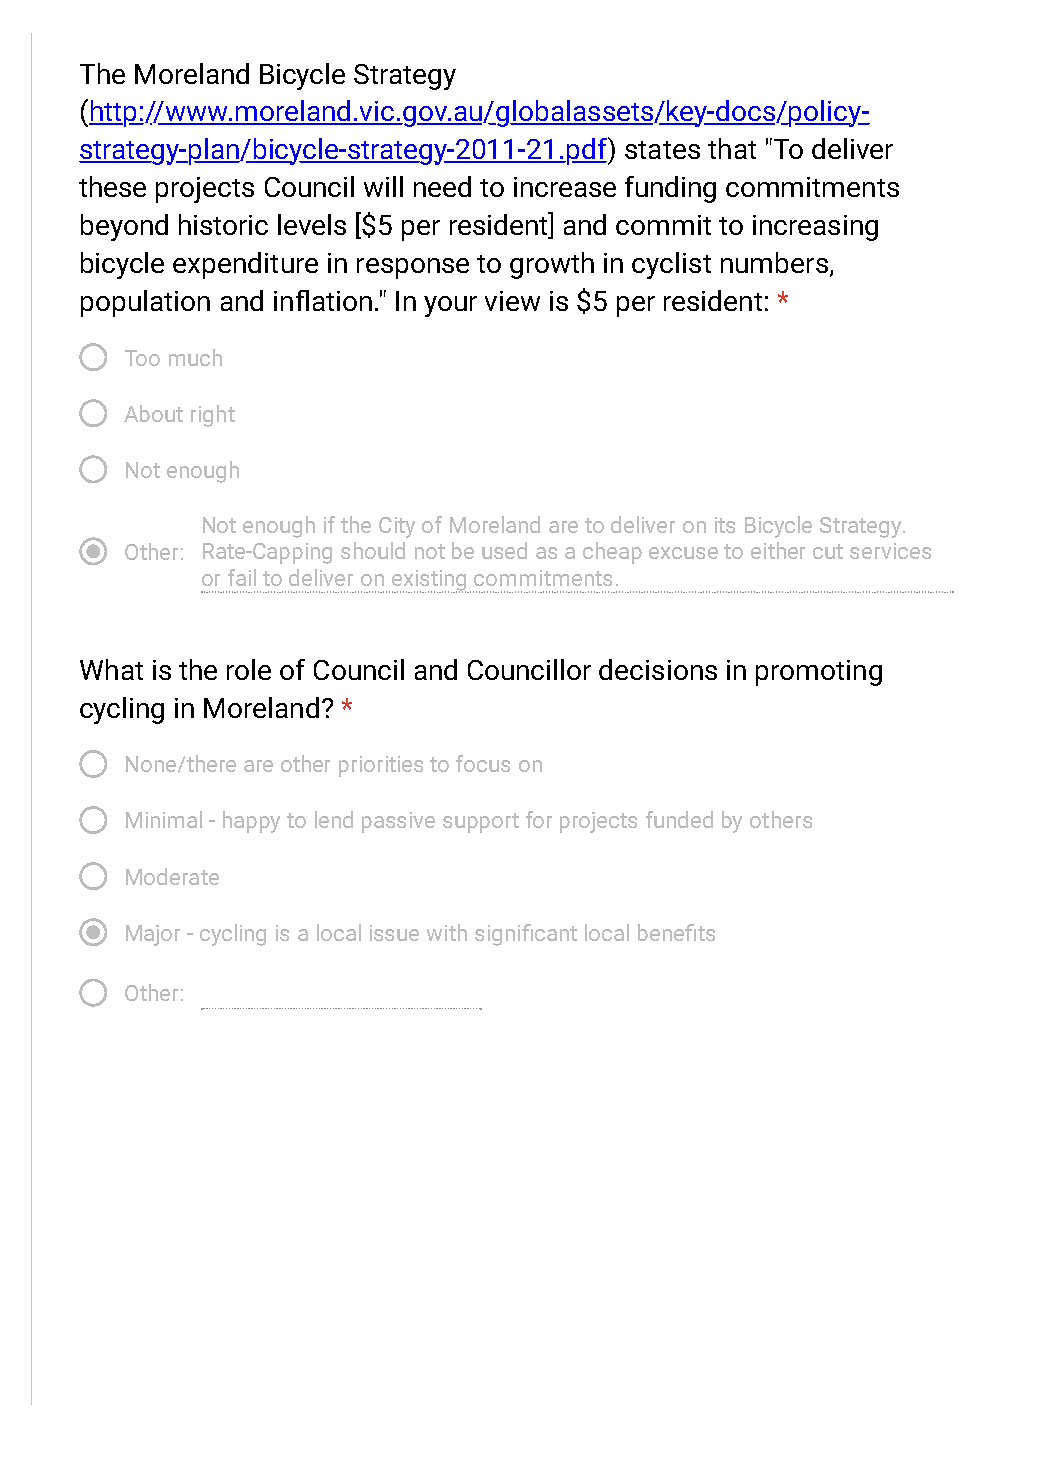  Describe the element at coordinates (213, 416) in the image. I see `right` at that location.
